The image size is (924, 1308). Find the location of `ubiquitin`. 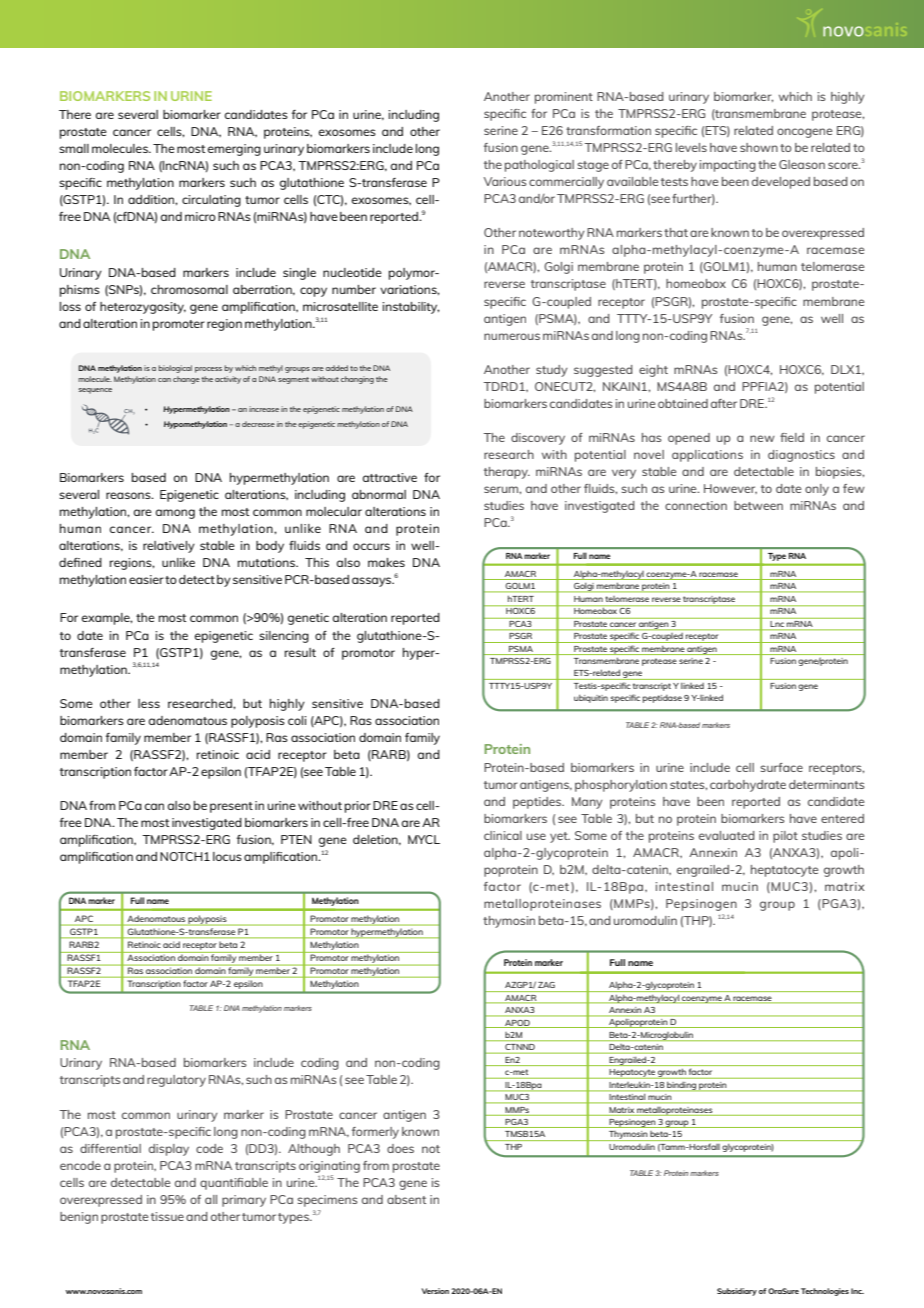

ubiquitin is located at coordinates (591, 698).
